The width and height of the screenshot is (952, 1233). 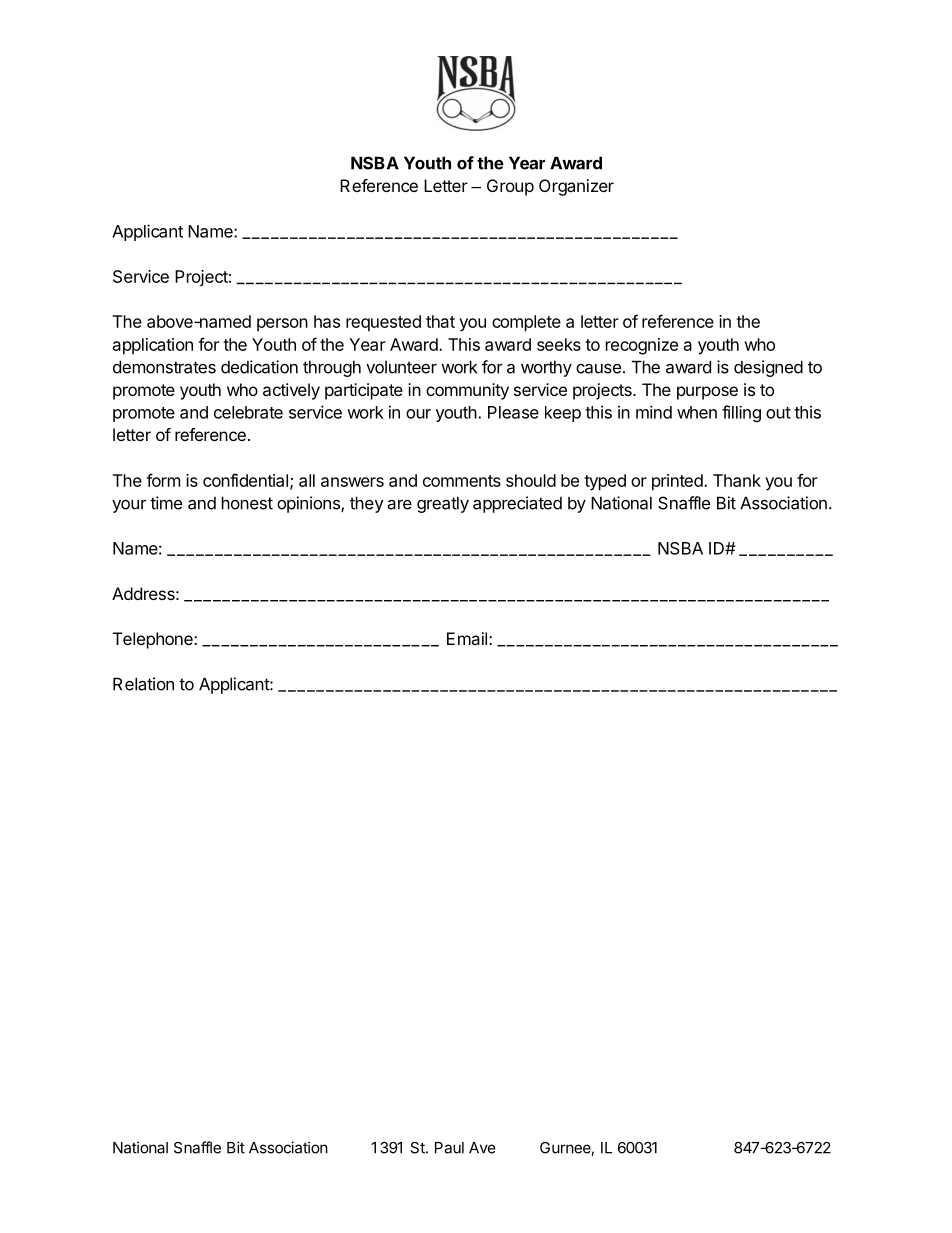 What do you see at coordinates (482, 1148) in the screenshot?
I see `Ave` at bounding box center [482, 1148].
